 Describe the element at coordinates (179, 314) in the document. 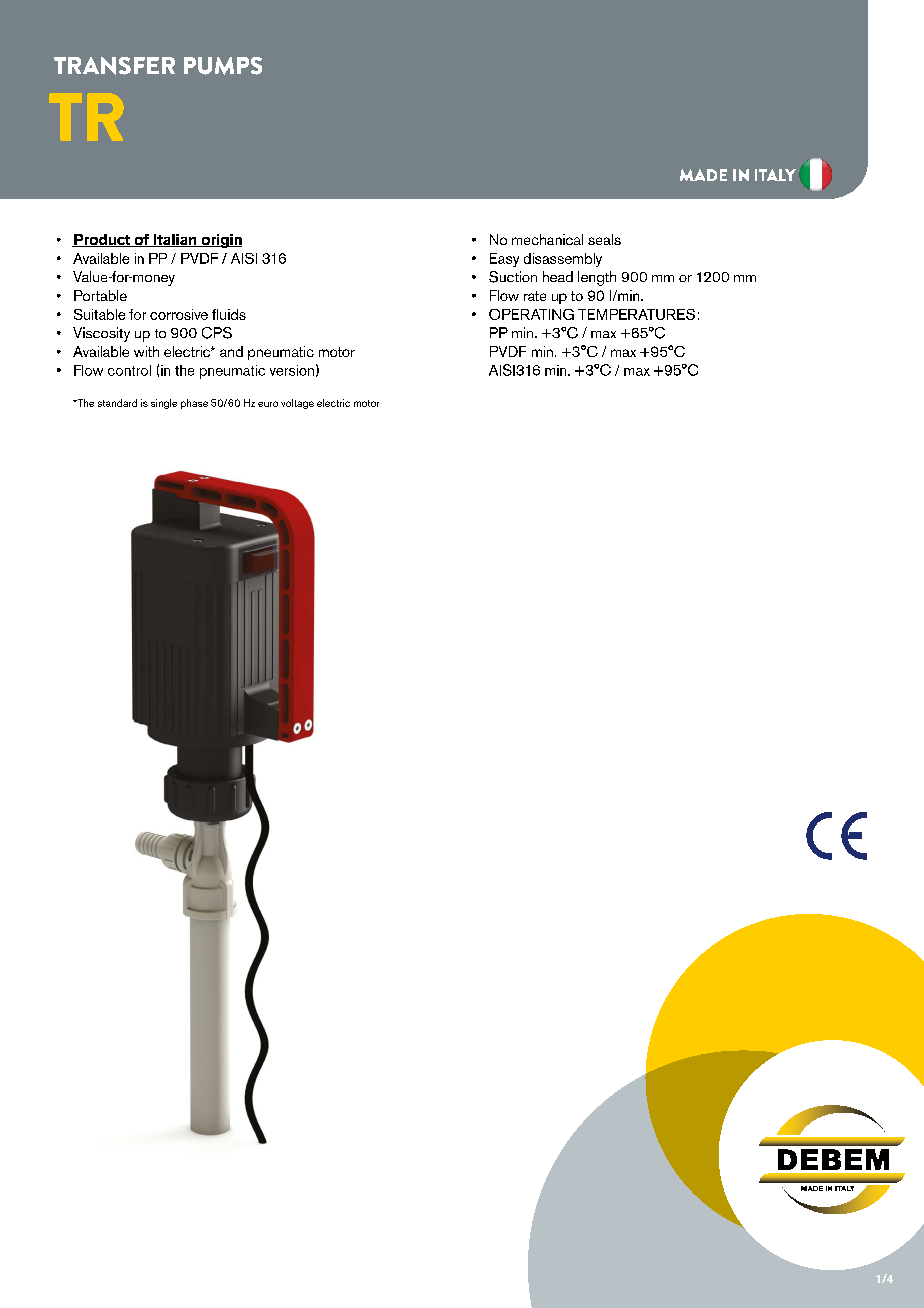

I see `corrosive` at that location.
